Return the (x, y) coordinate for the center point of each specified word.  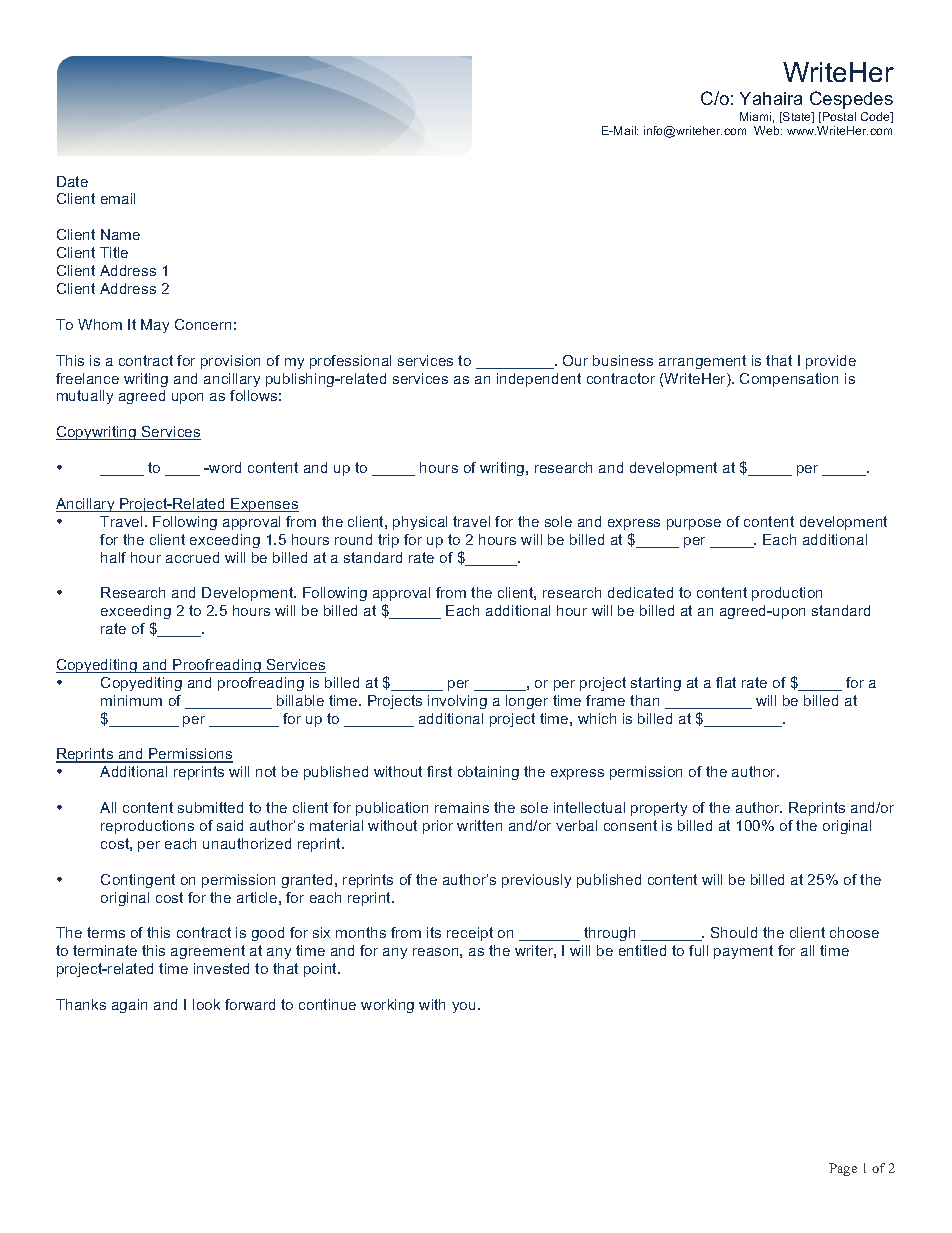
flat (726, 682)
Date (72, 181)
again (129, 1006)
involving (457, 702)
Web (768, 130)
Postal (839, 116)
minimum (131, 700)
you (463, 1007)
